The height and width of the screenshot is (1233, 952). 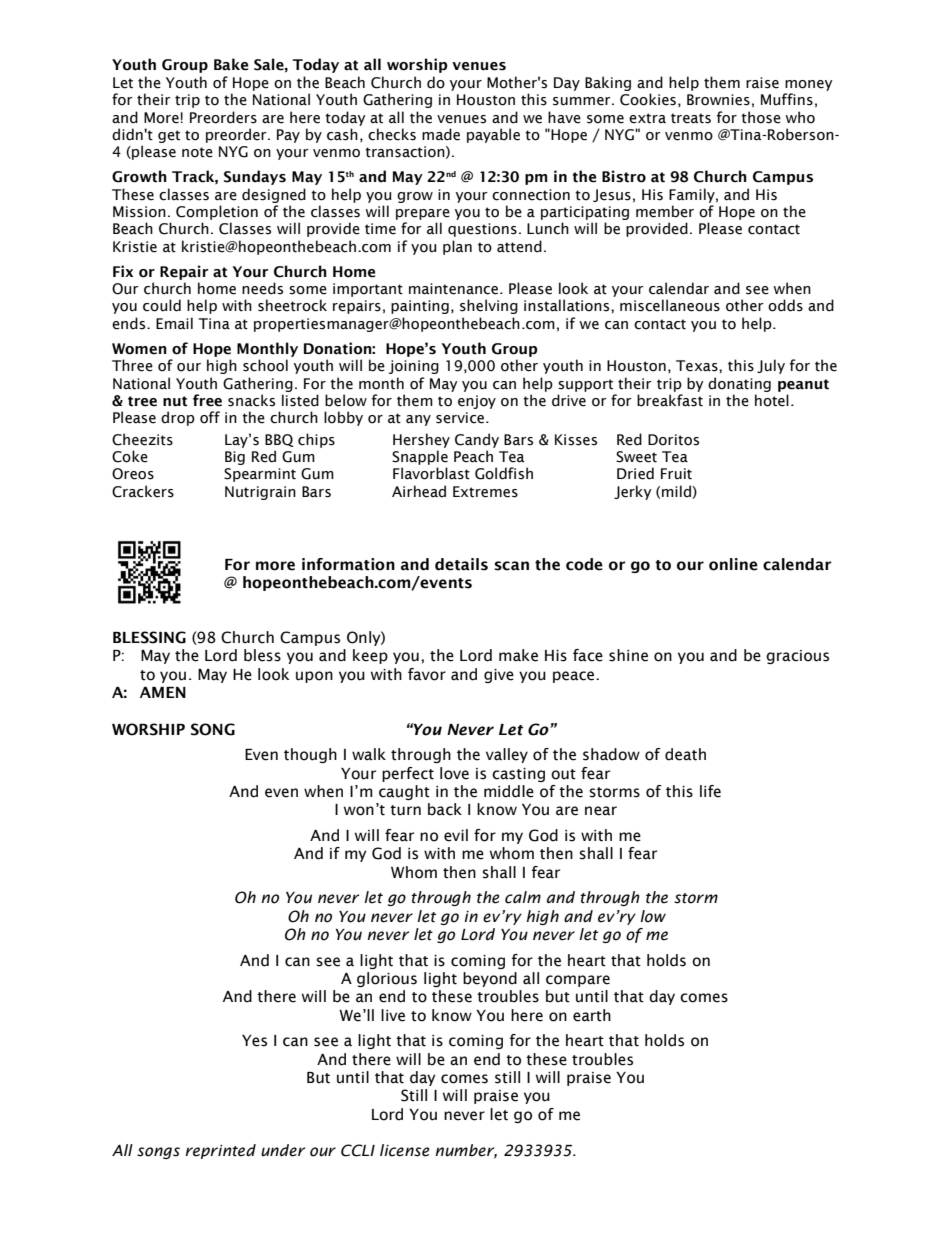 What do you see at coordinates (210, 417) in the screenshot?
I see `off` at bounding box center [210, 417].
